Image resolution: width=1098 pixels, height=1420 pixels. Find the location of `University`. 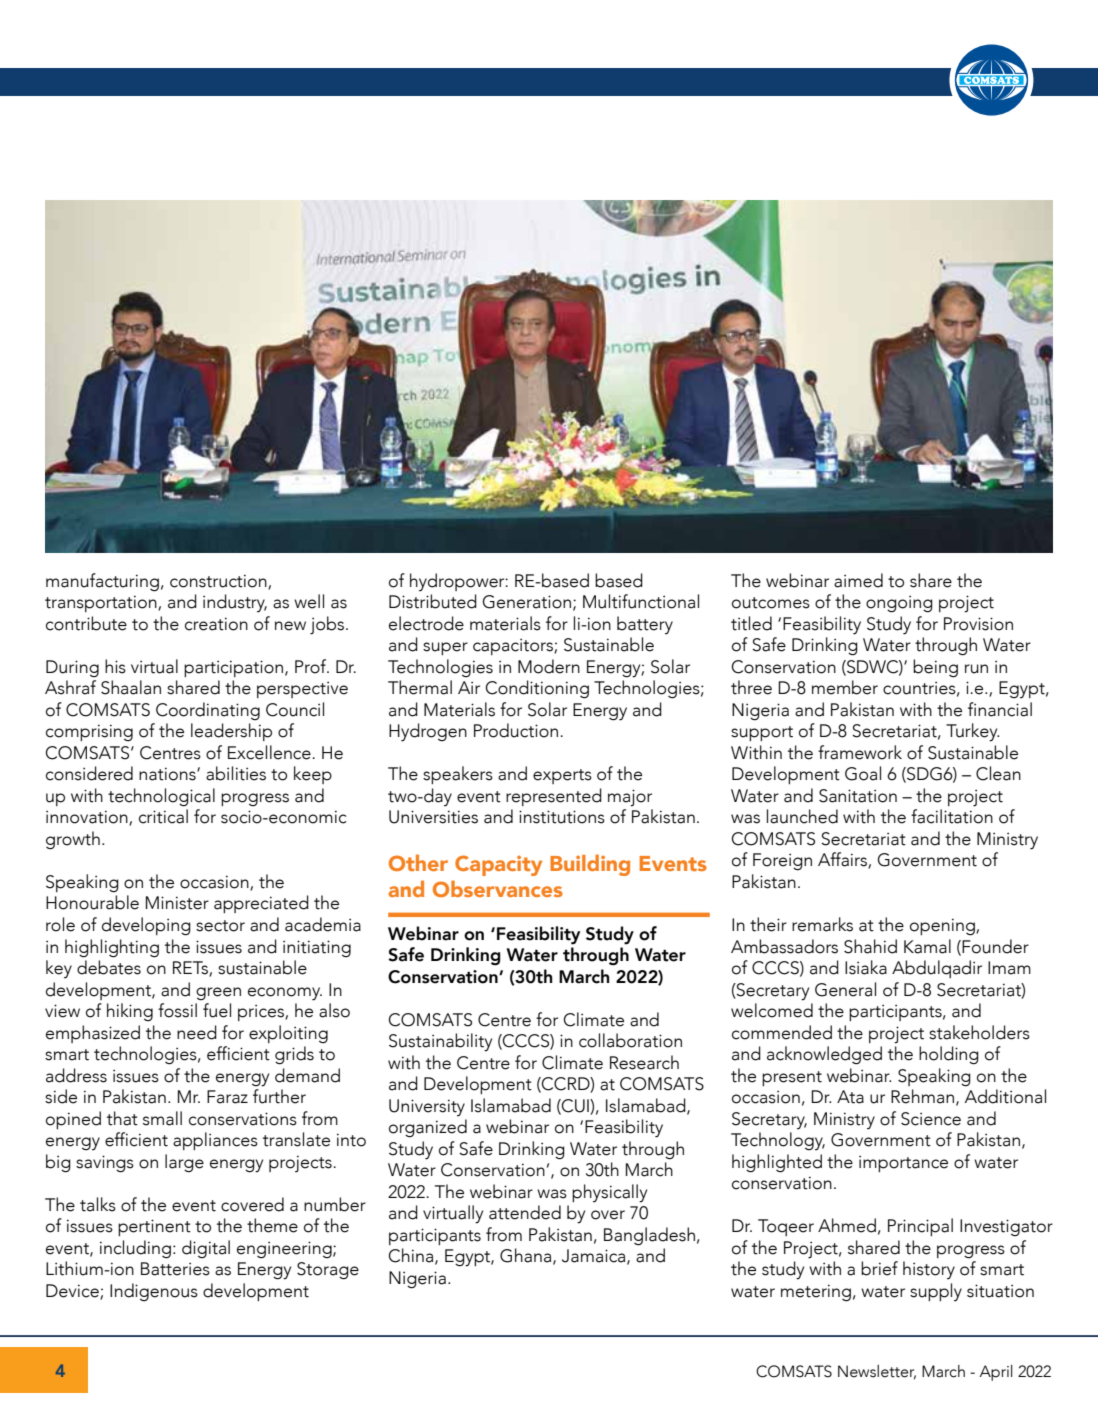

University is located at coordinates (427, 1107).
